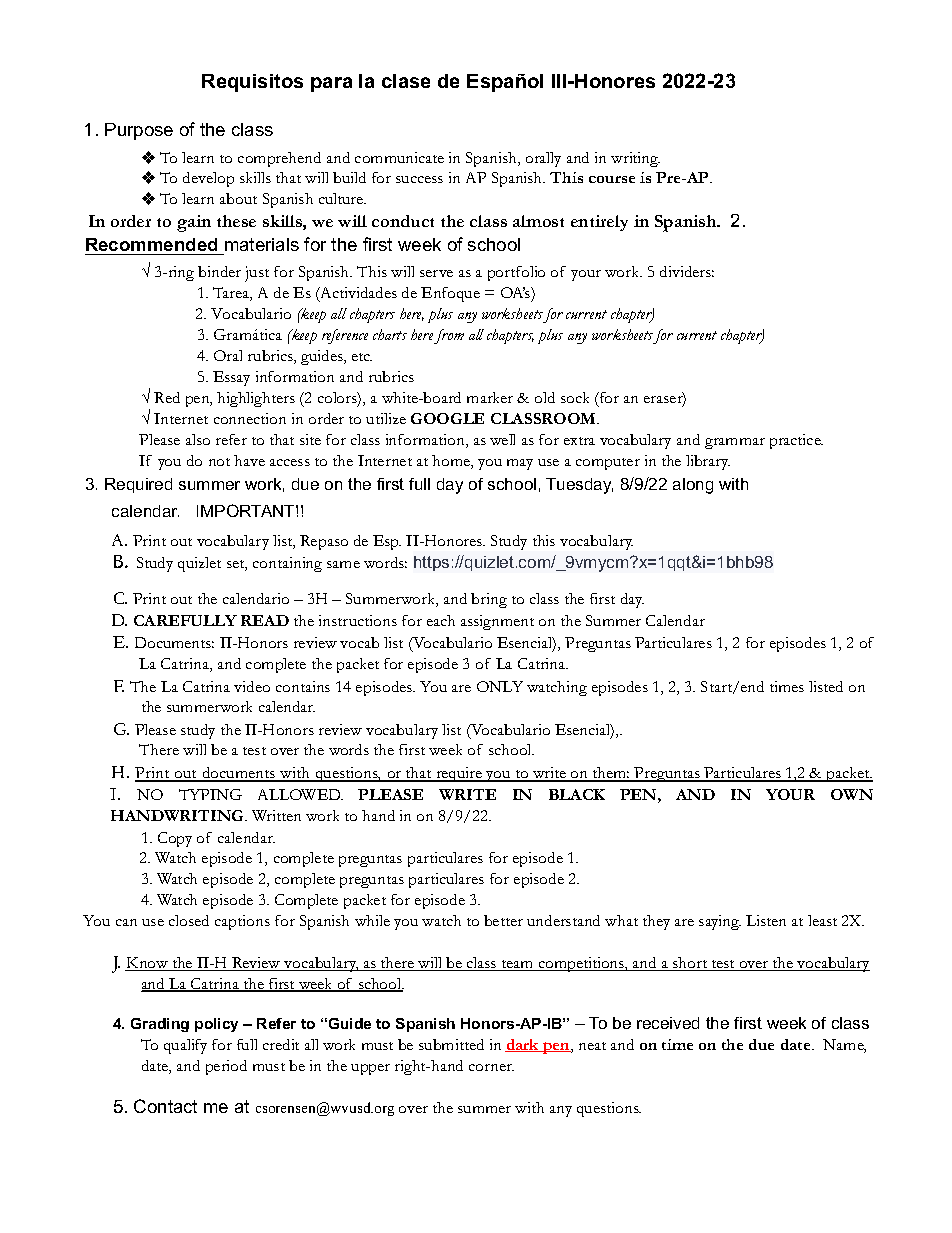 This document has width=952, height=1233. Describe the element at coordinates (500, 686) in the document. I see `ONLY` at that location.
